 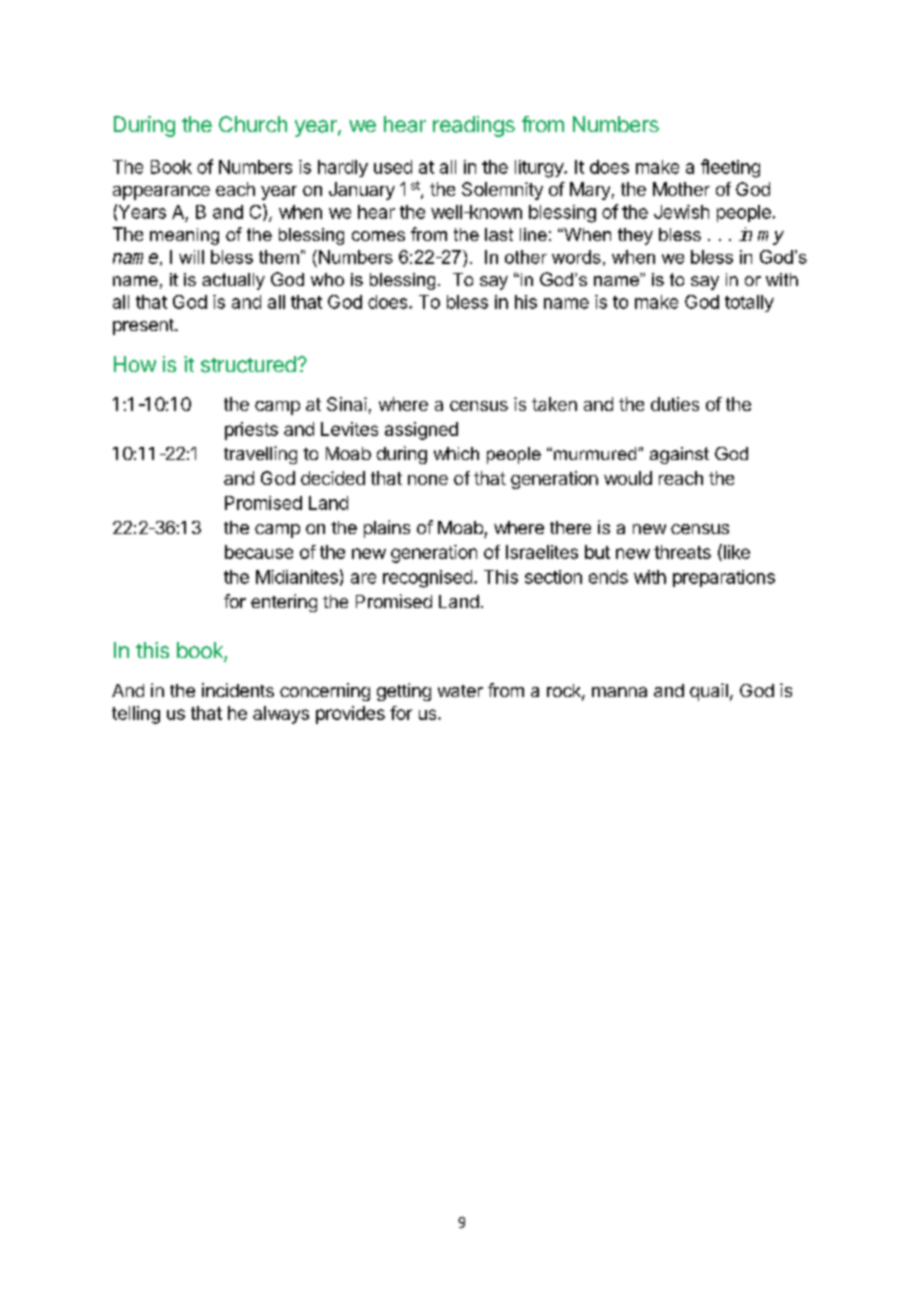 What do you see at coordinates (730, 168) in the screenshot?
I see `fleeting` at bounding box center [730, 168].
